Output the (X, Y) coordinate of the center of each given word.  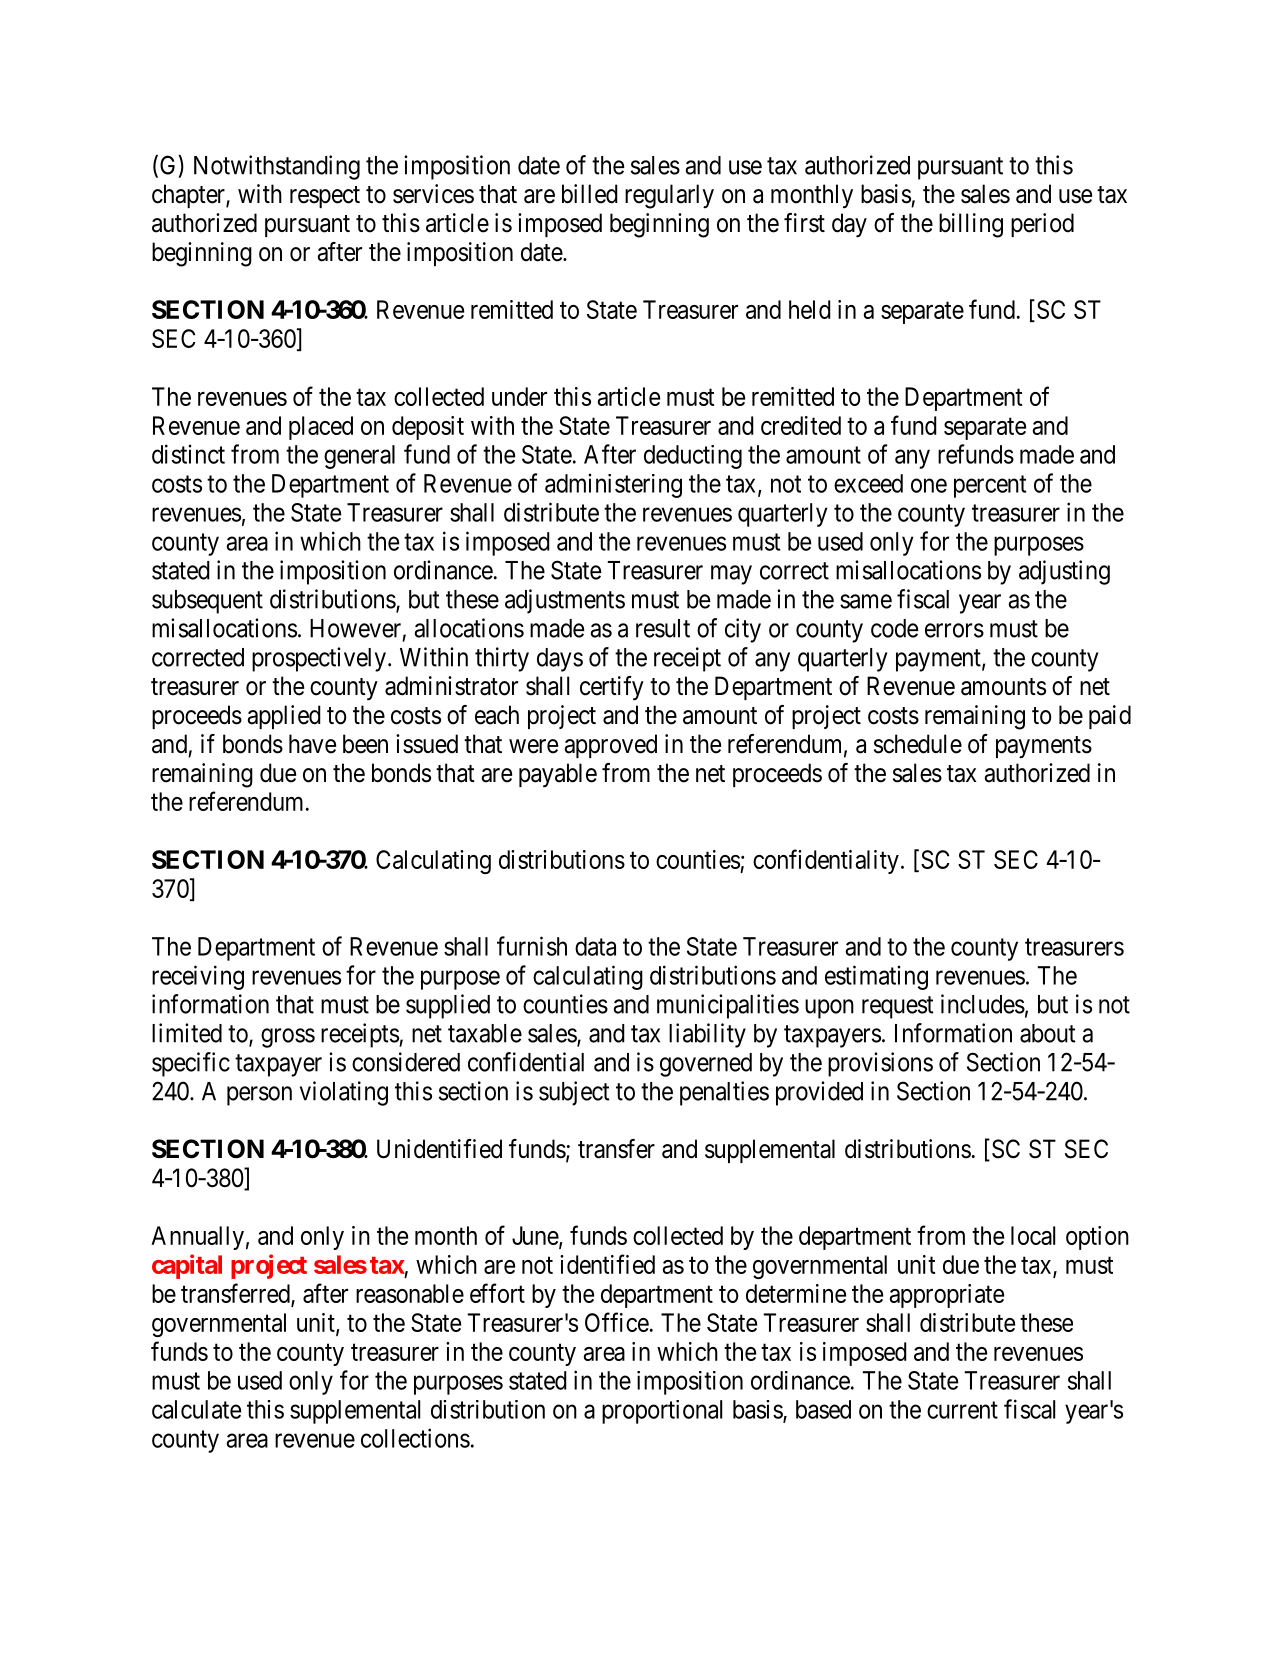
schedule (918, 744)
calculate (196, 1409)
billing (971, 225)
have (312, 744)
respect (325, 197)
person (259, 1096)
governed (706, 1065)
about (1048, 1033)
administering (613, 485)
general (359, 457)
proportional (662, 1412)
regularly (669, 196)
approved (610, 746)
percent (990, 486)
